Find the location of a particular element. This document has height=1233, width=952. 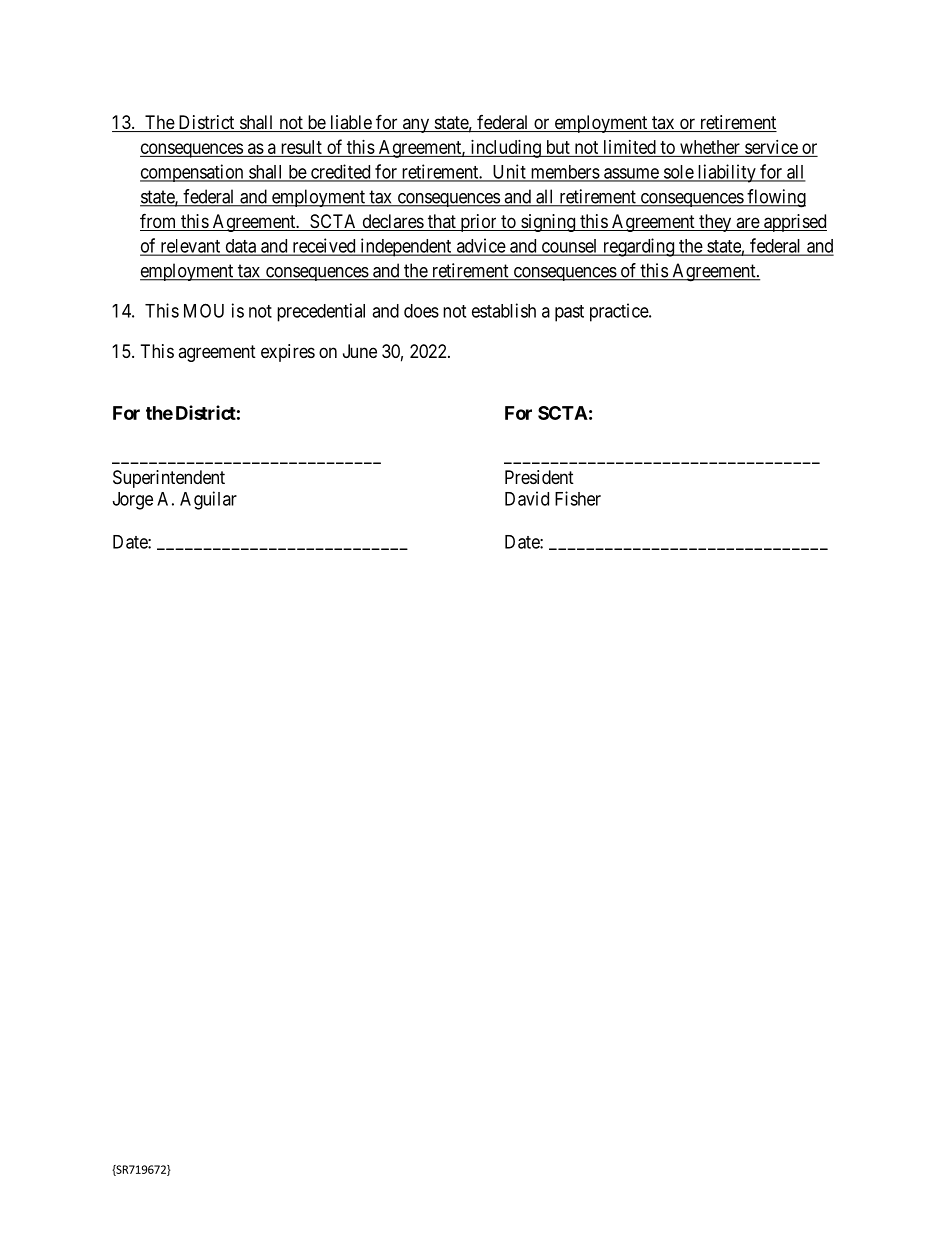

whether is located at coordinates (710, 147).
